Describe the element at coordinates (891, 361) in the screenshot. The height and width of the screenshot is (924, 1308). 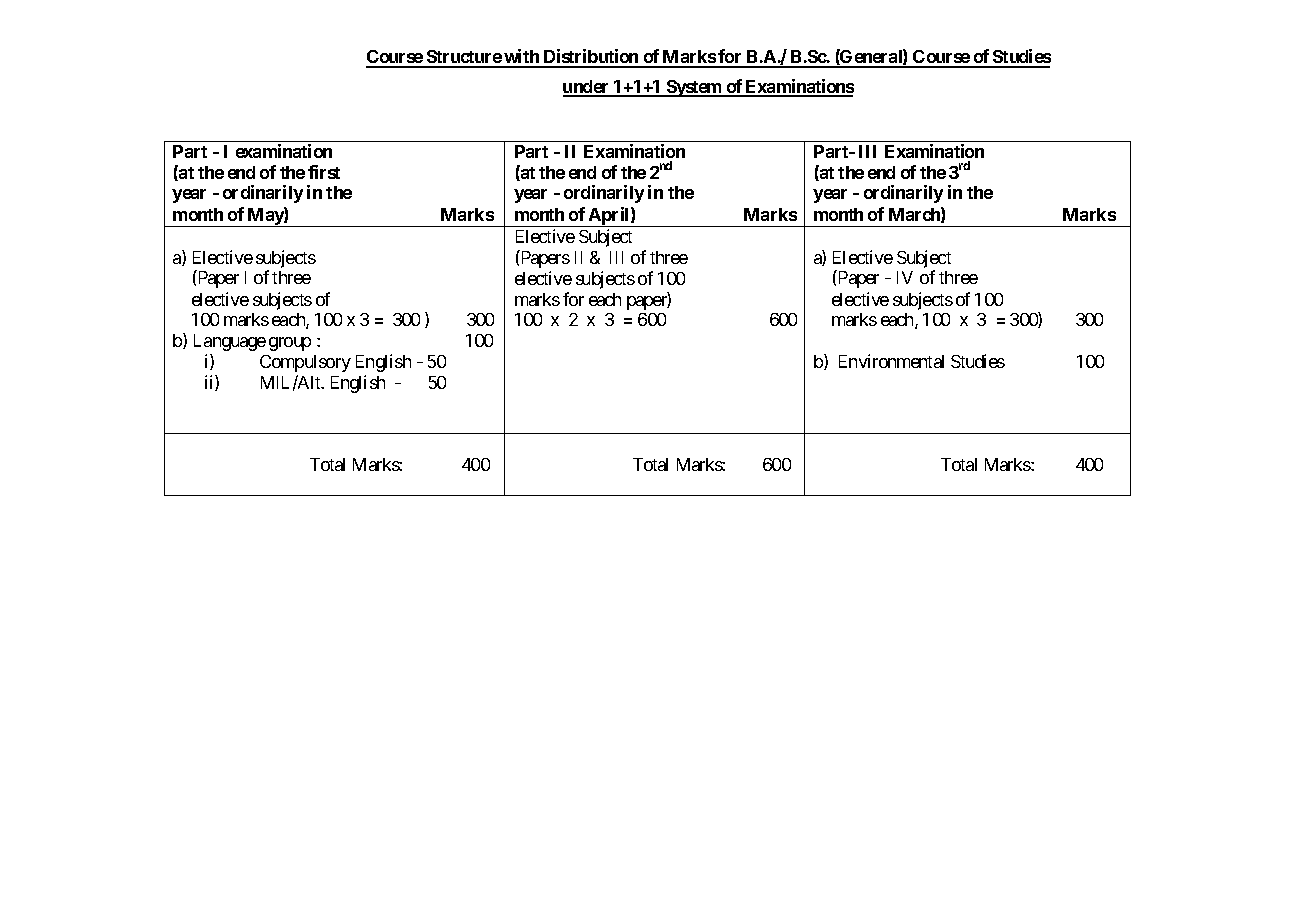
I see `Environmental` at that location.
